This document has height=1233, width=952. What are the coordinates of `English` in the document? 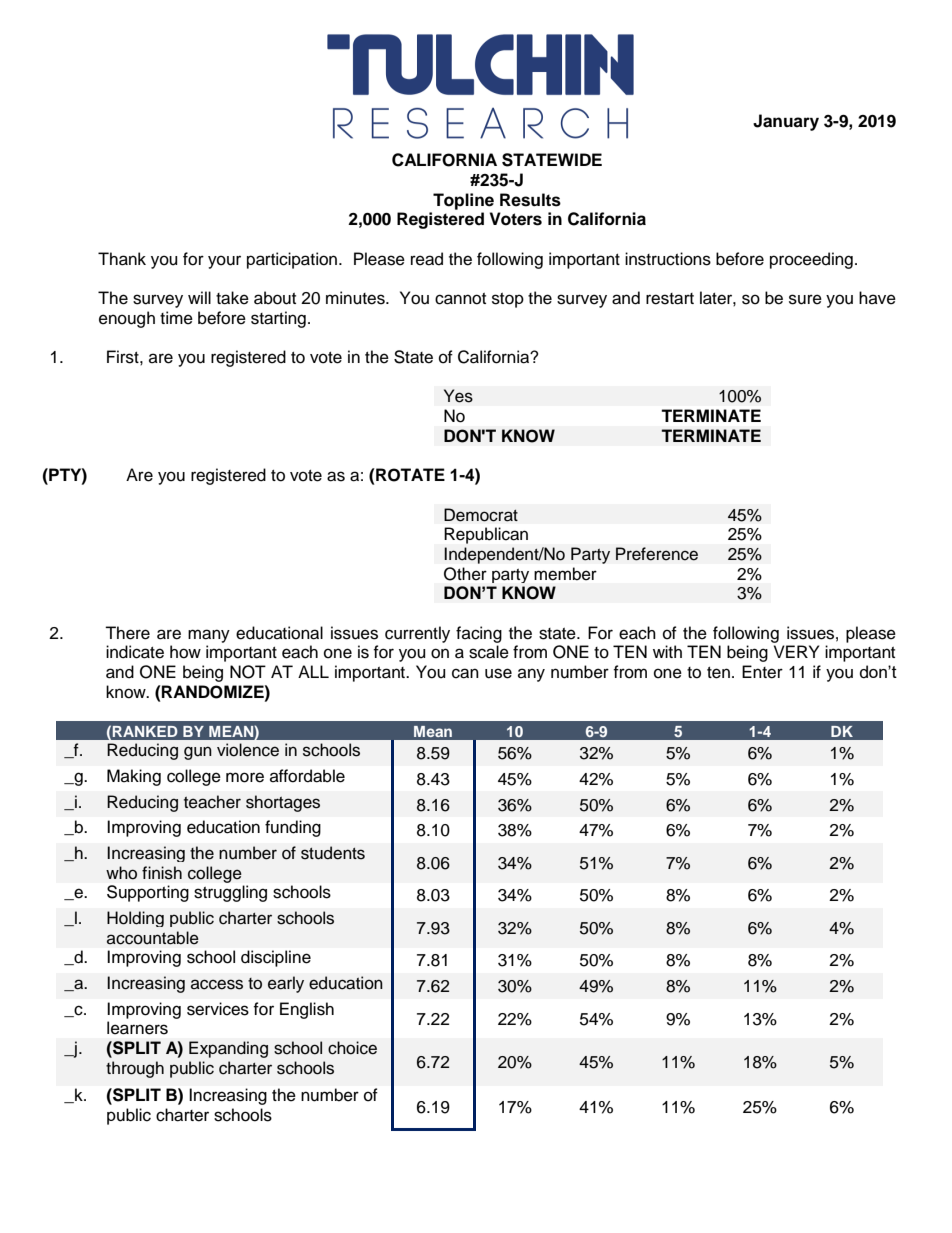 It's located at (307, 1010).
